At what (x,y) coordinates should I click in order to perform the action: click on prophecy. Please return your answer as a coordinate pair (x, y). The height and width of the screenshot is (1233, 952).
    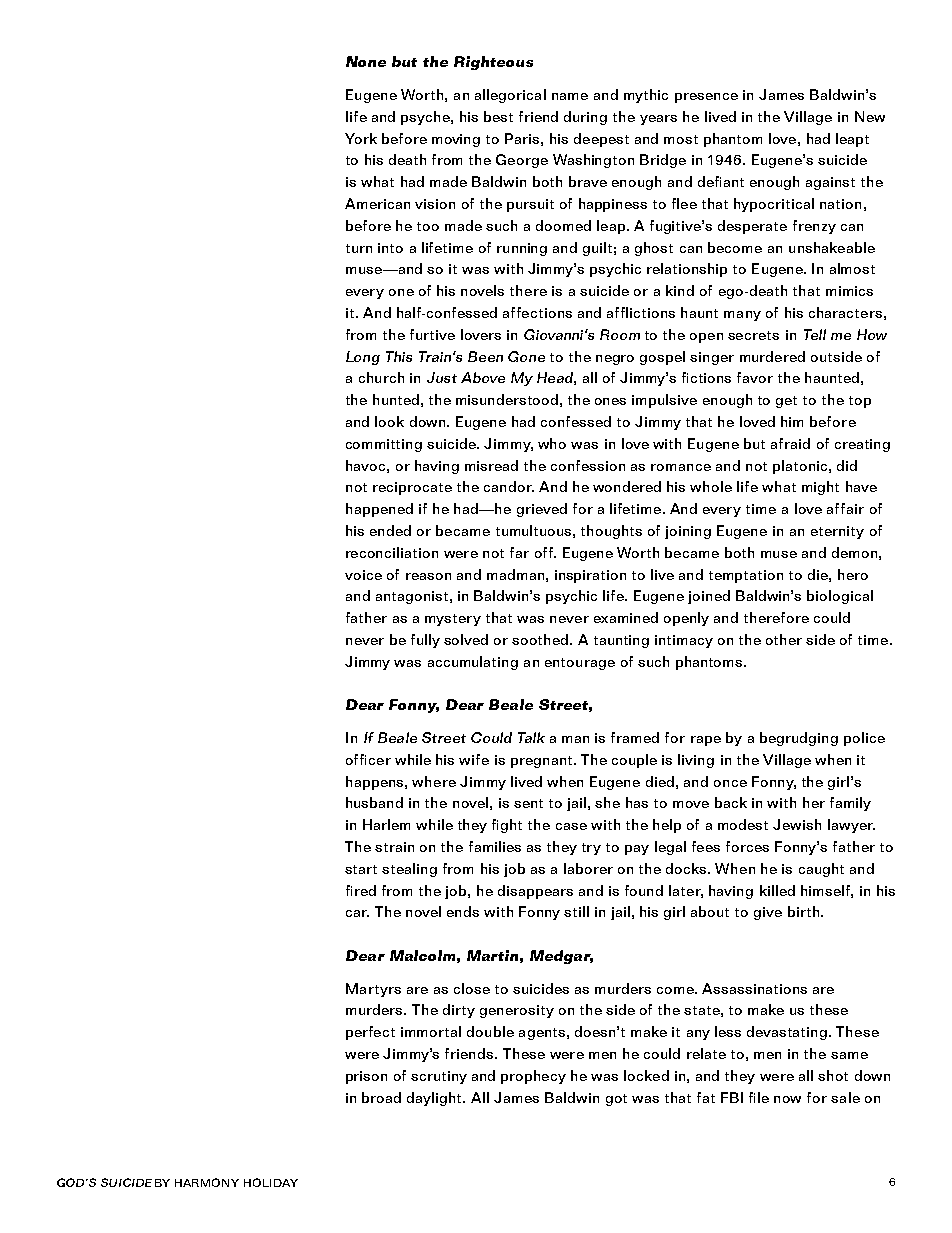
    Looking at the image, I should click on (533, 1077).
